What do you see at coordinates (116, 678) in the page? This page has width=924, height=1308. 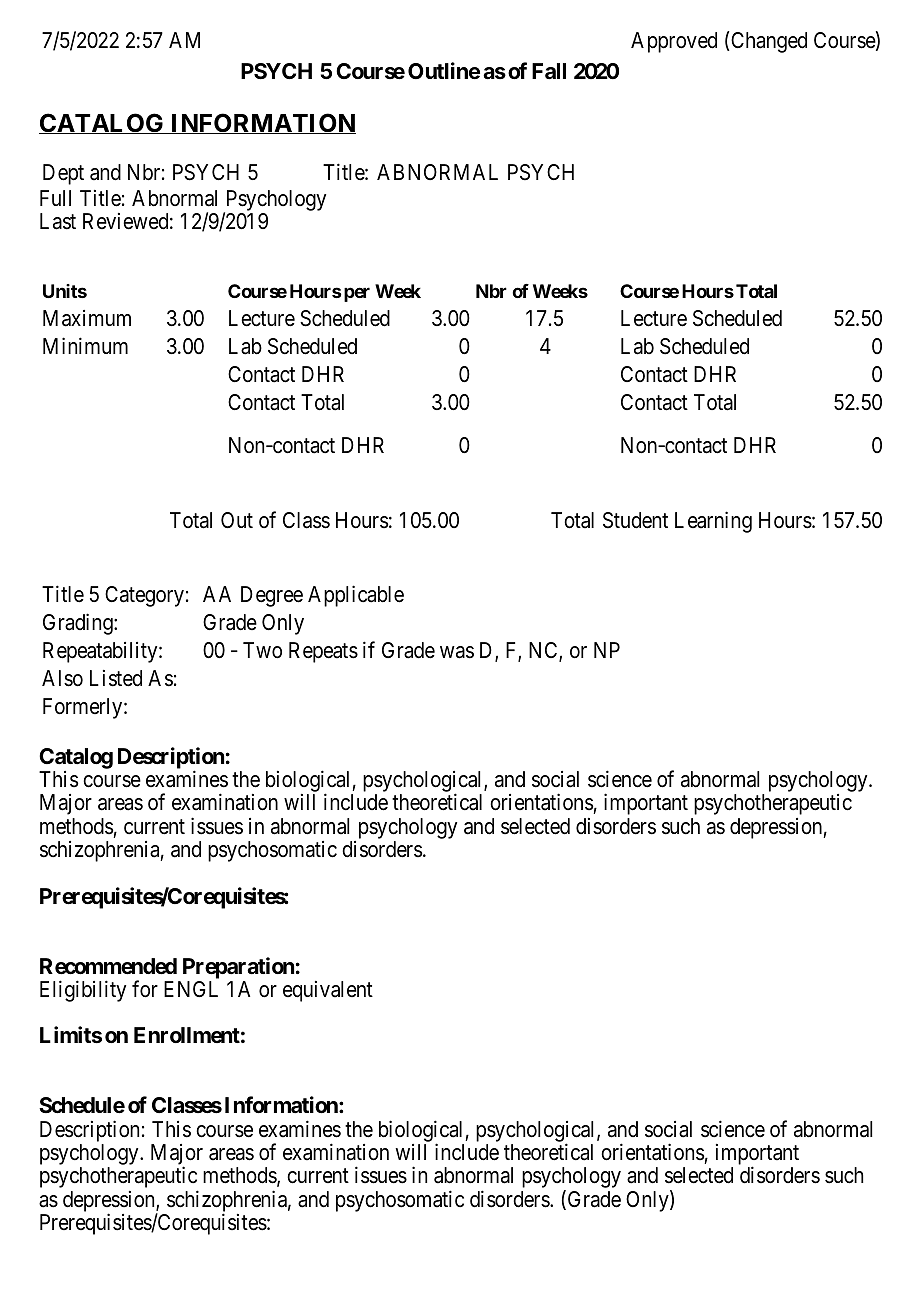 I see `Listed` at bounding box center [116, 678].
